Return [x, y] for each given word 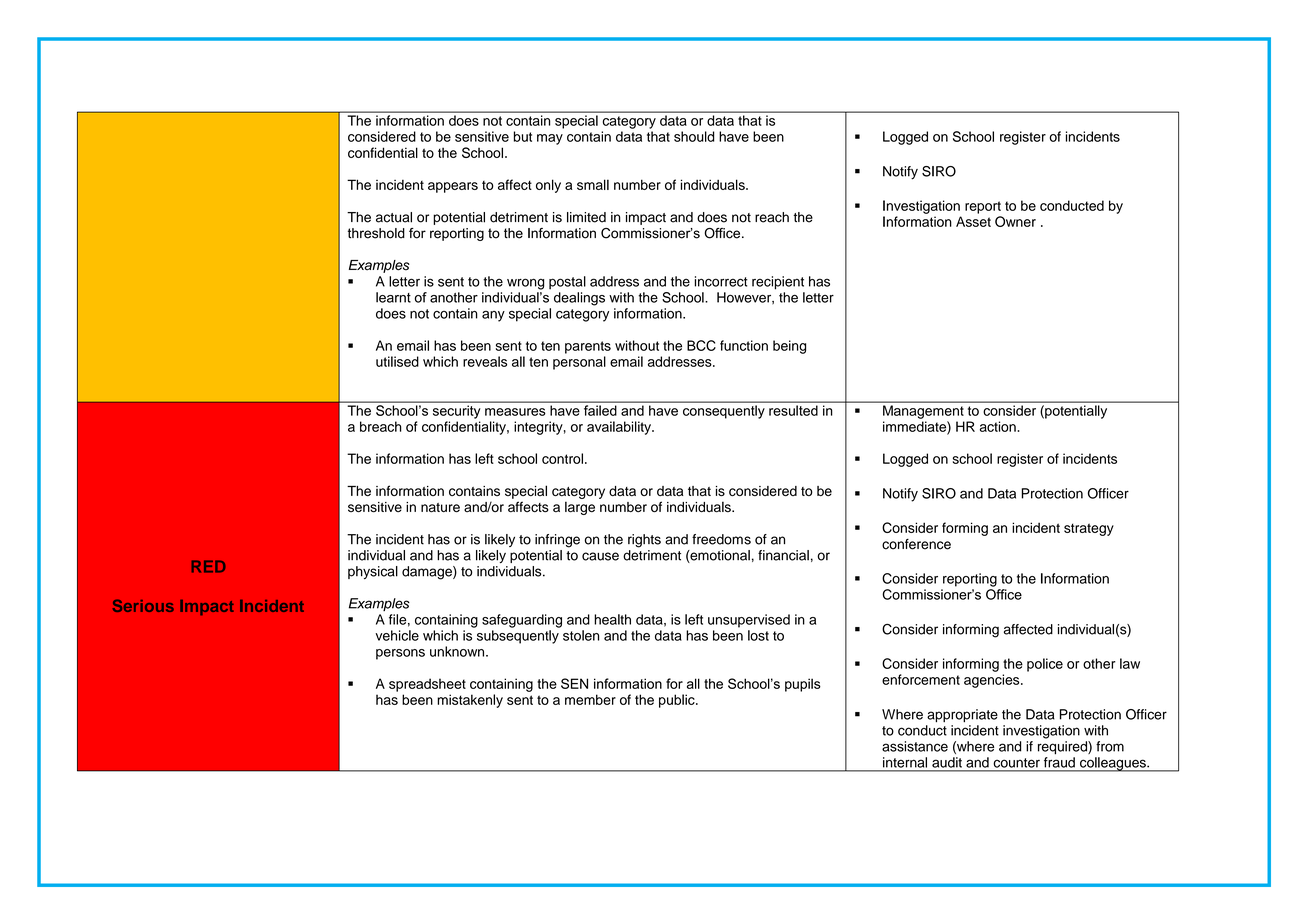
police [1045, 665]
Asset [973, 221]
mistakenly [470, 701]
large [580, 508]
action [999, 426]
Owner [1015, 221]
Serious [143, 605]
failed [600, 410]
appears [453, 187]
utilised [397, 361]
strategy [1089, 529]
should [694, 136]
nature [440, 508]
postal [567, 283]
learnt [393, 297]
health [612, 619]
